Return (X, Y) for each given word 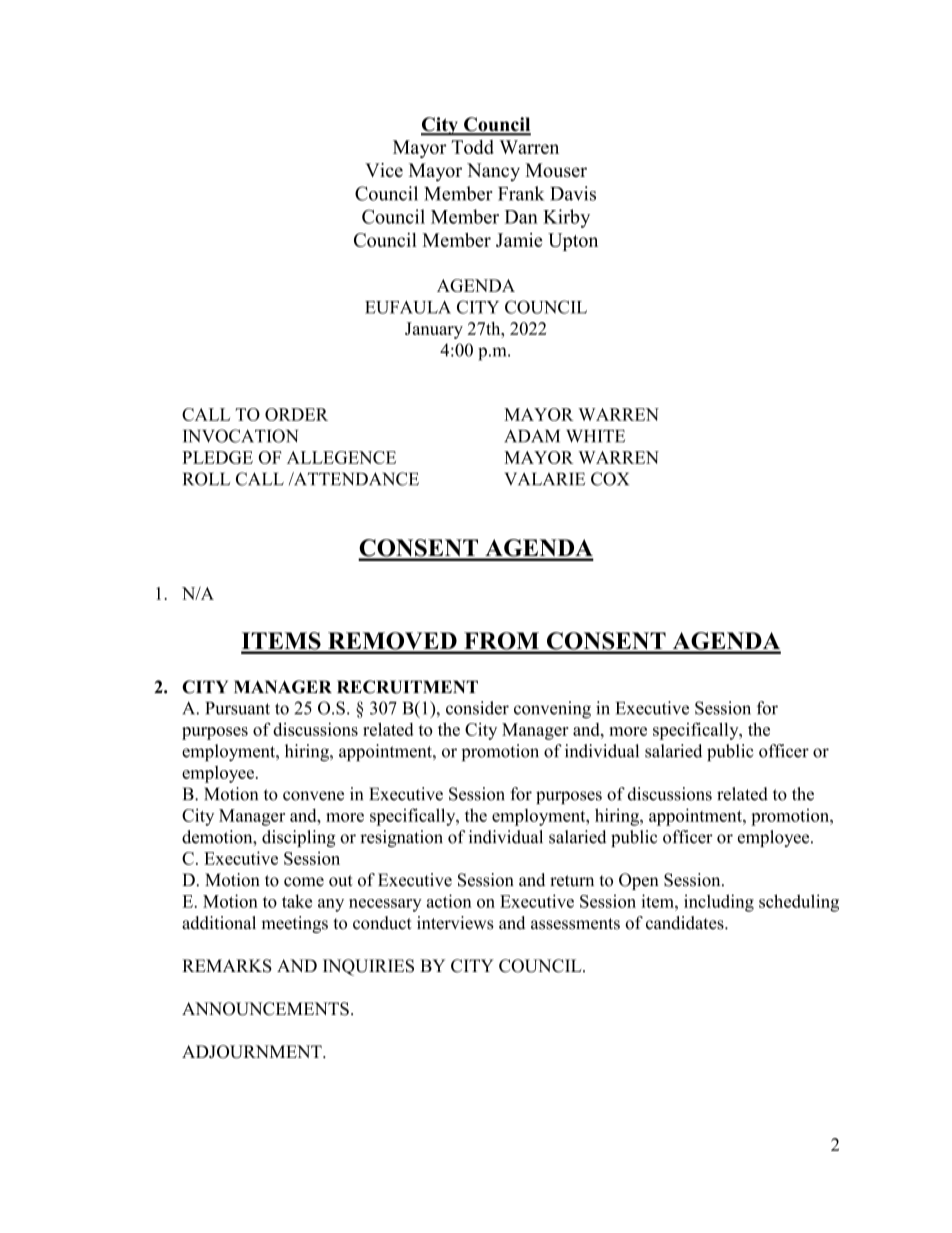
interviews (455, 923)
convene (313, 796)
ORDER (296, 414)
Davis (573, 193)
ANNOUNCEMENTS (265, 1009)
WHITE (595, 436)
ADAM (532, 436)
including (719, 903)
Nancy (493, 172)
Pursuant (238, 708)
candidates (686, 923)
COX (610, 479)
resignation (401, 838)
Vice (384, 170)
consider (477, 708)
